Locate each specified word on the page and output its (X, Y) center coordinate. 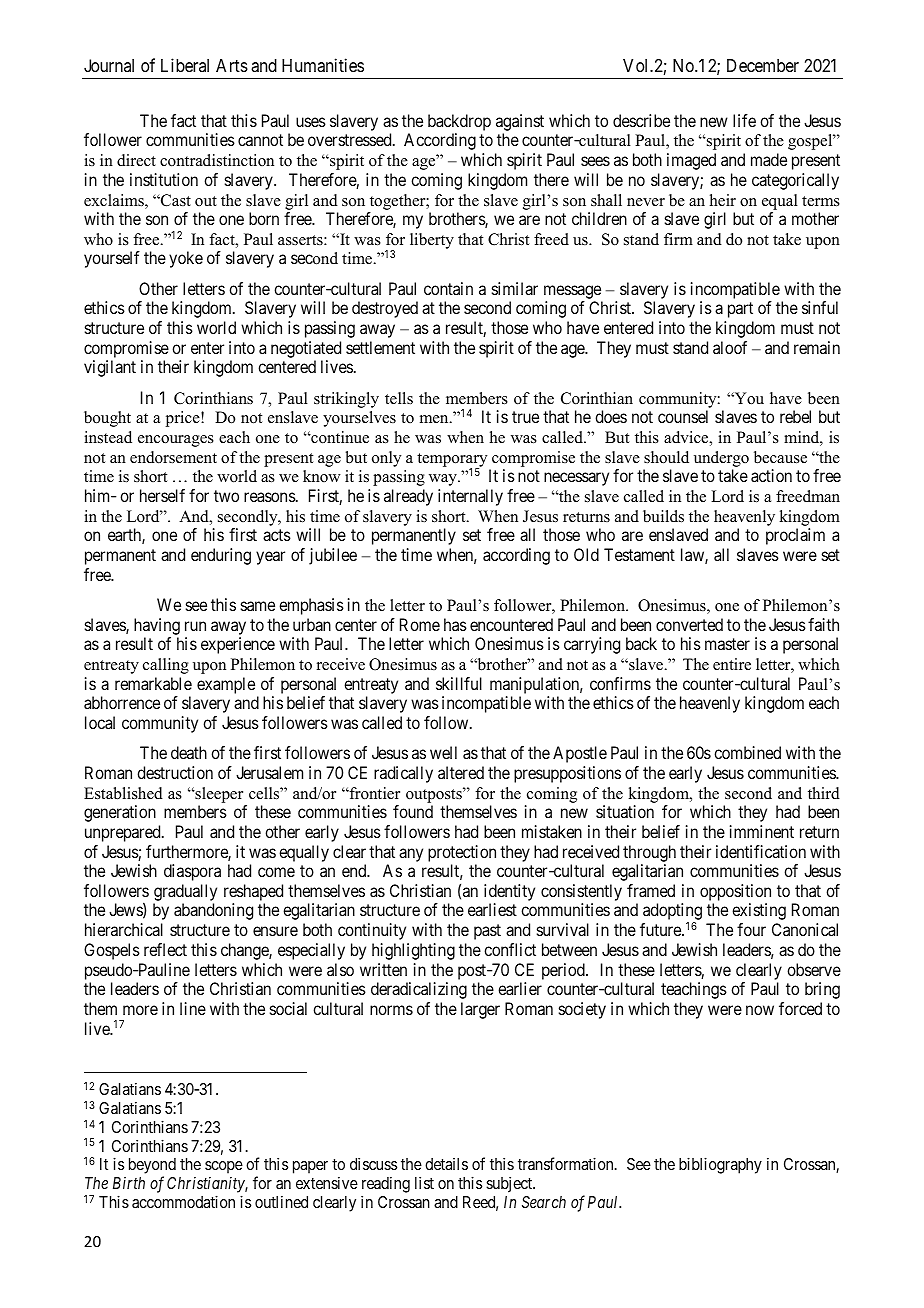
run (195, 626)
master (727, 644)
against (520, 124)
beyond (152, 1167)
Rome (420, 624)
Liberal (185, 65)
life (744, 120)
